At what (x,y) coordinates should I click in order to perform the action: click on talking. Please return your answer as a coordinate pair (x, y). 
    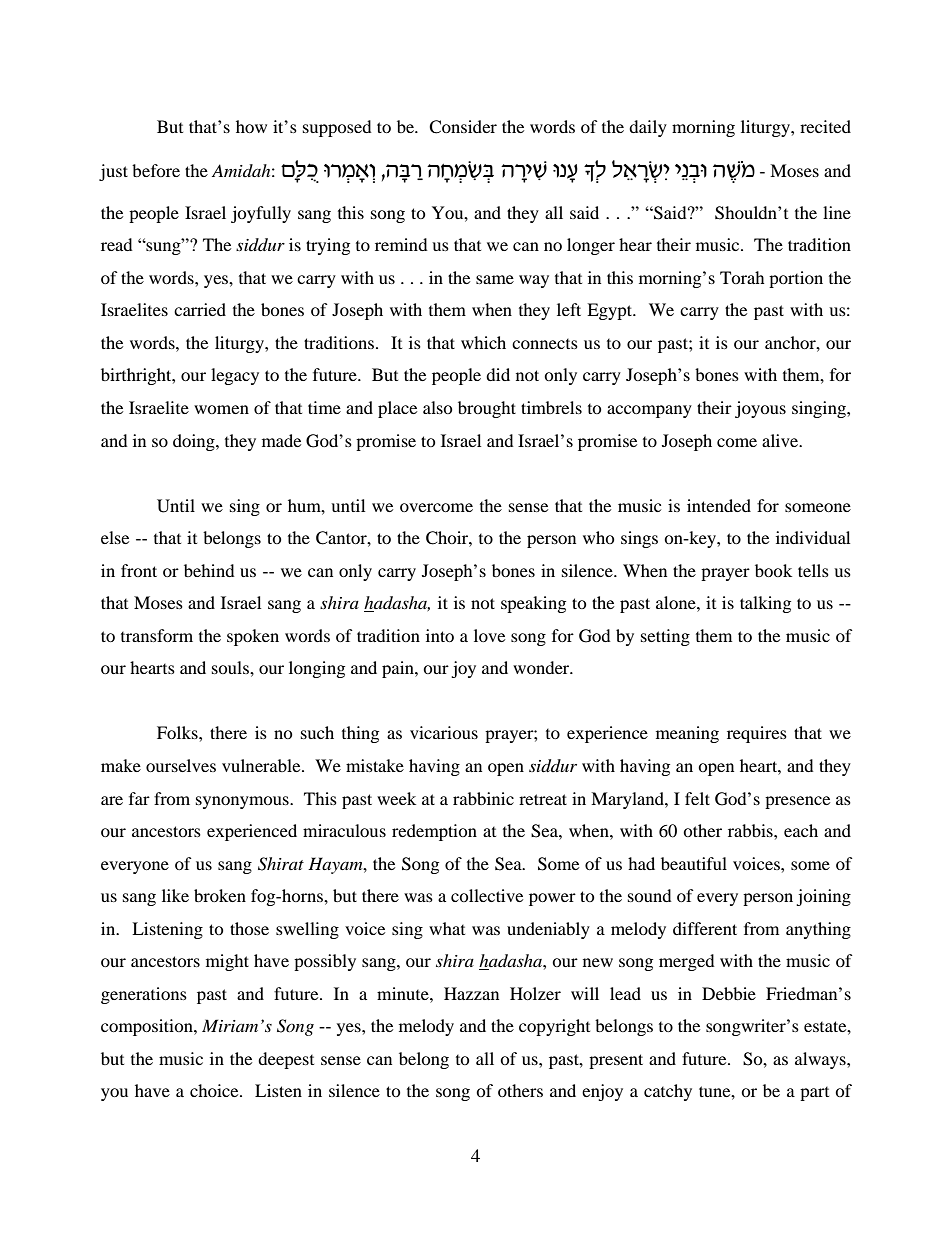
    Looking at the image, I should click on (765, 604).
